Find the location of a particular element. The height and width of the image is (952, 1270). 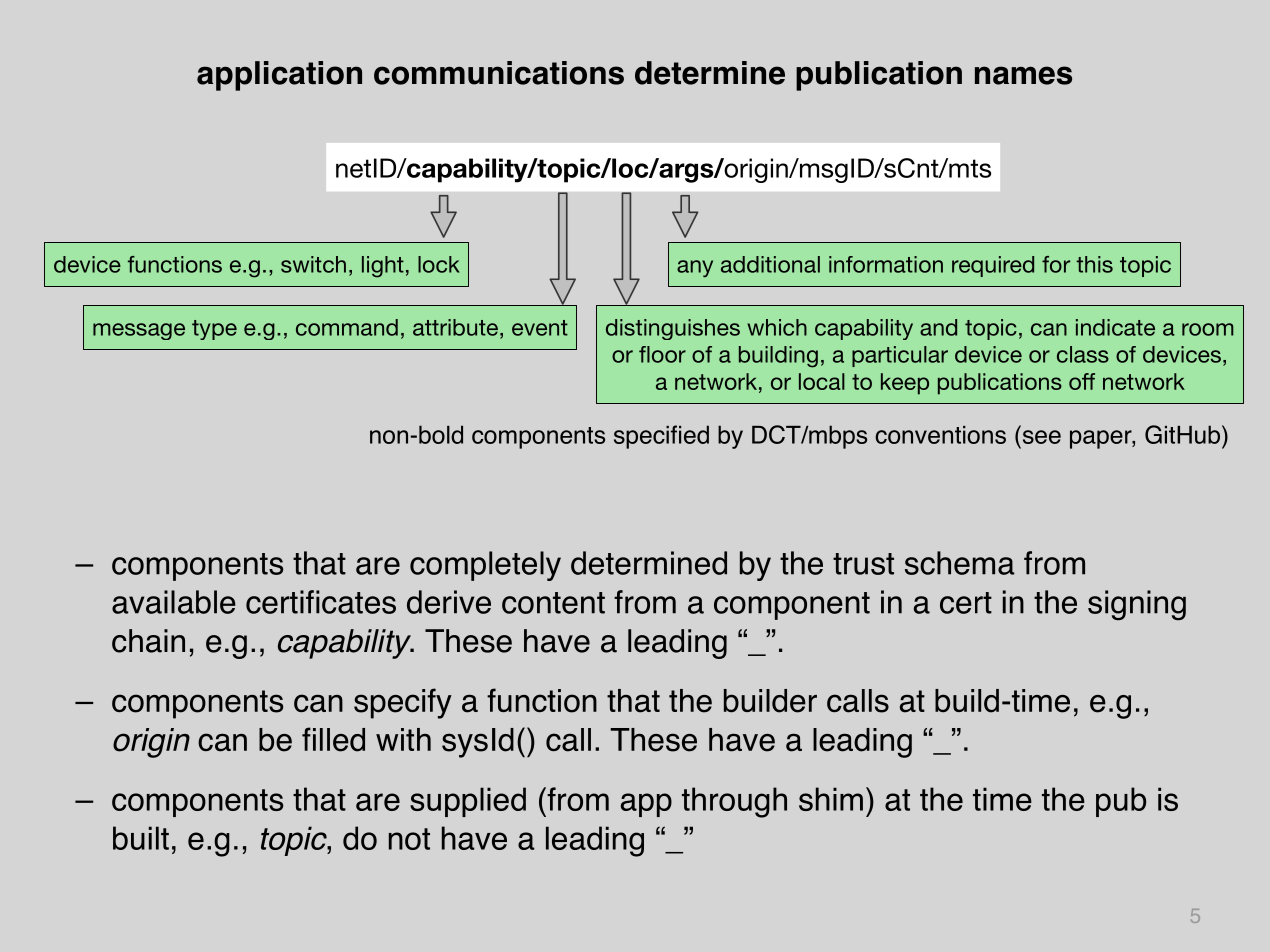

content is located at coordinates (553, 603).
